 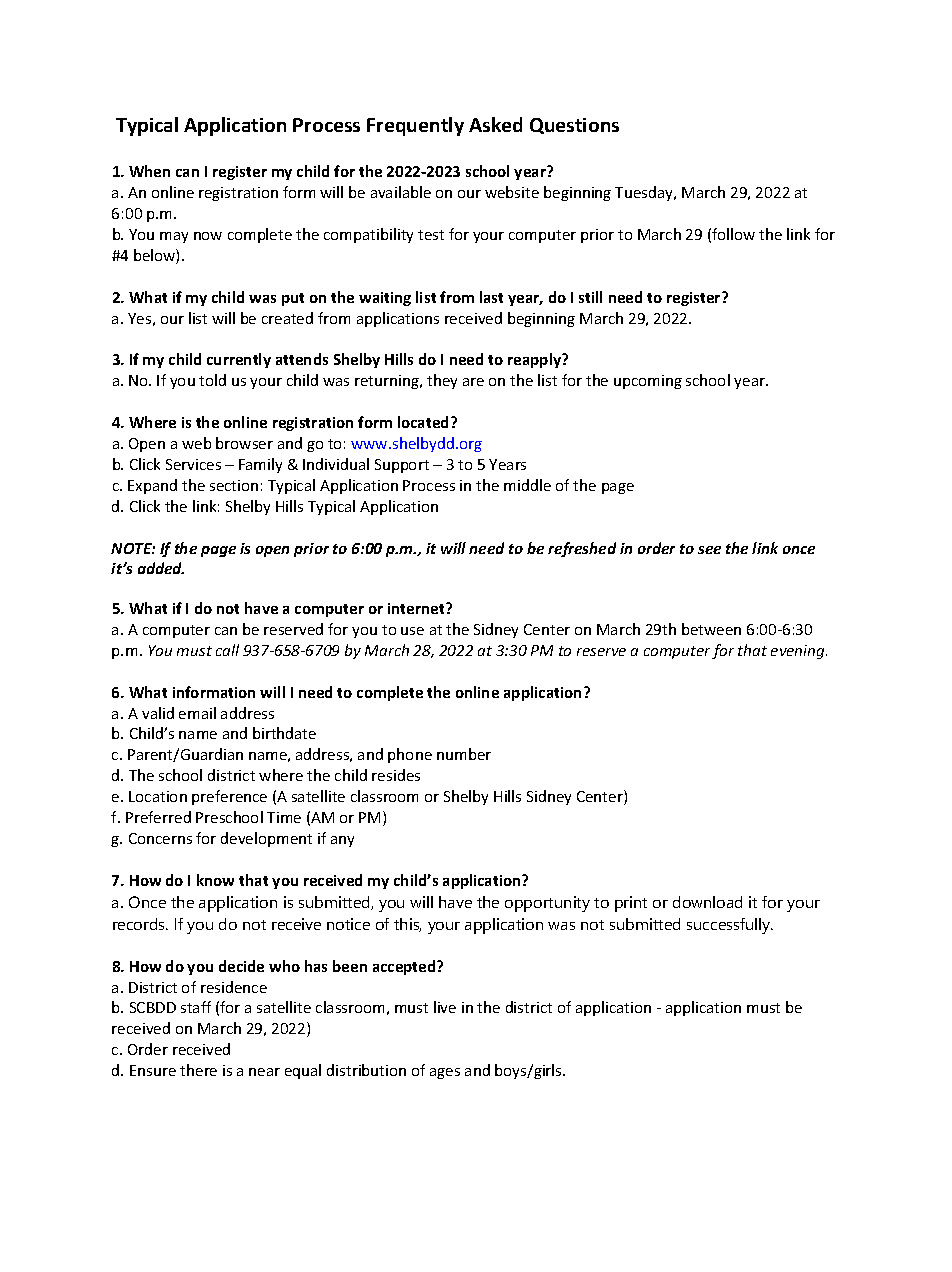 What do you see at coordinates (707, 902) in the document?
I see `download` at bounding box center [707, 902].
